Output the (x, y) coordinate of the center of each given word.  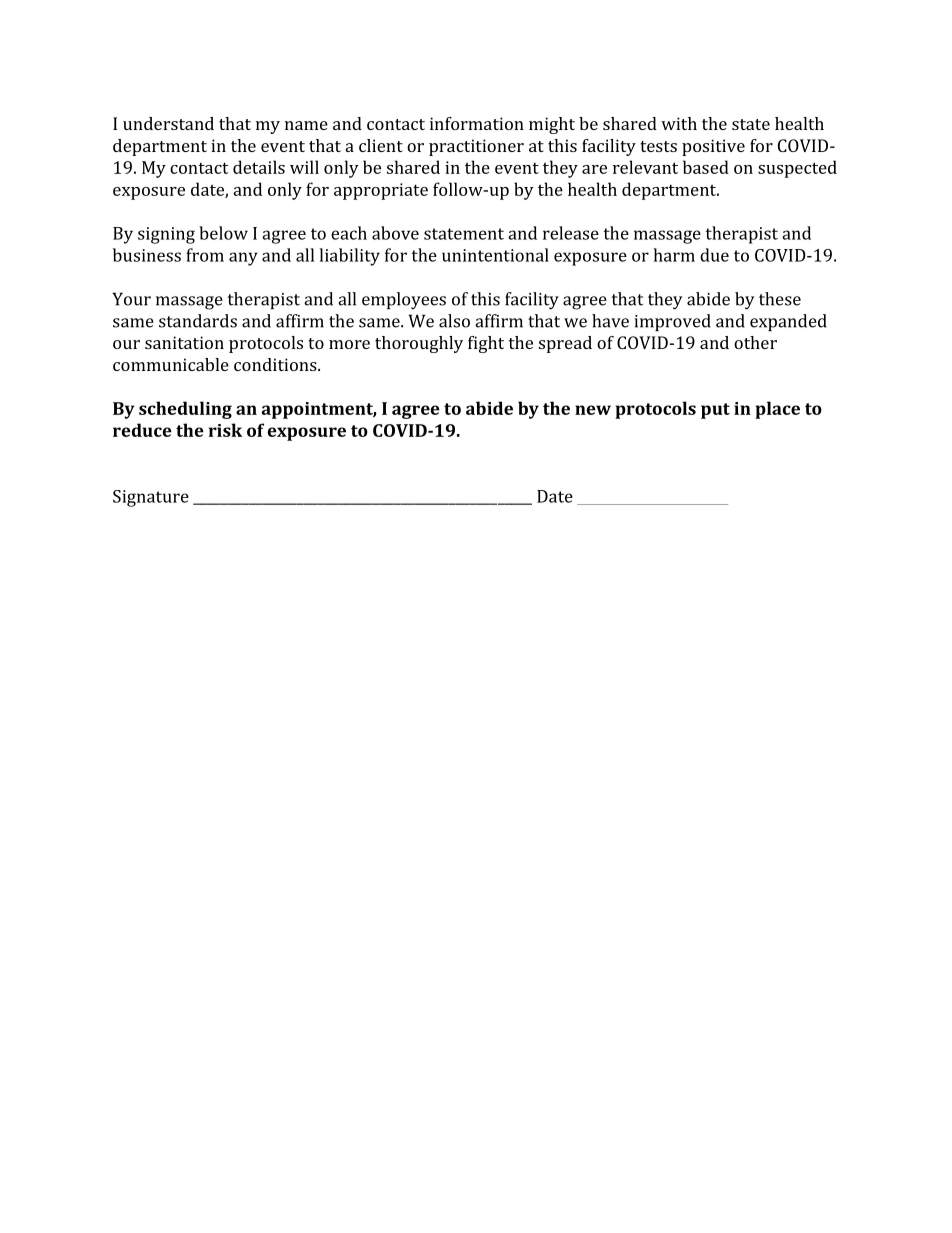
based (706, 167)
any (243, 259)
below (223, 233)
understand (168, 123)
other (755, 342)
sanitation (184, 342)
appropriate (381, 191)
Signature (151, 498)
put (715, 411)
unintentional (495, 255)
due (714, 255)
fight (486, 344)
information (477, 123)
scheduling (185, 410)
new (593, 410)
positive (713, 147)
